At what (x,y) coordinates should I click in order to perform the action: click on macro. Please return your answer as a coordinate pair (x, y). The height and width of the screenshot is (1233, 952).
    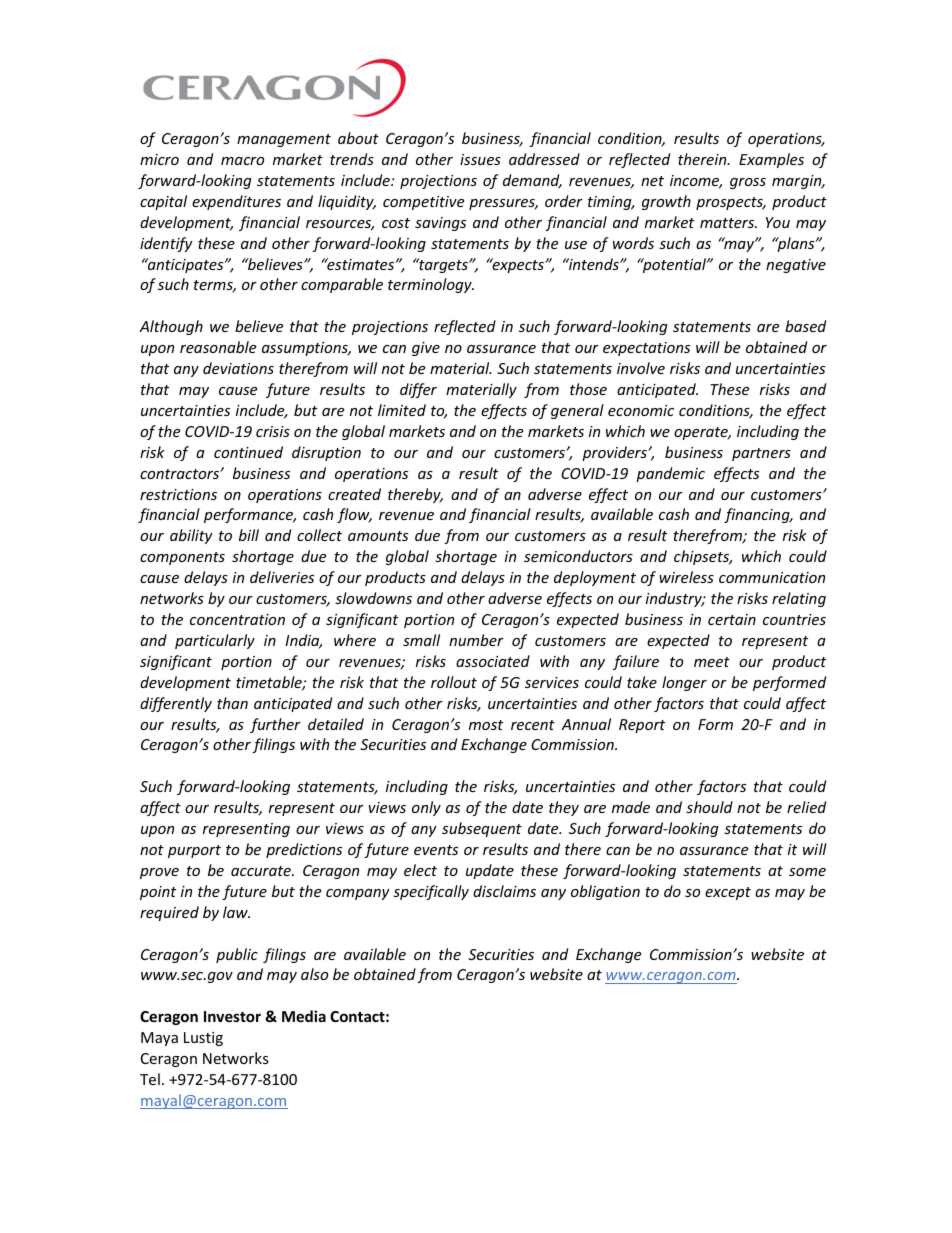
    Looking at the image, I should click on (242, 161).
